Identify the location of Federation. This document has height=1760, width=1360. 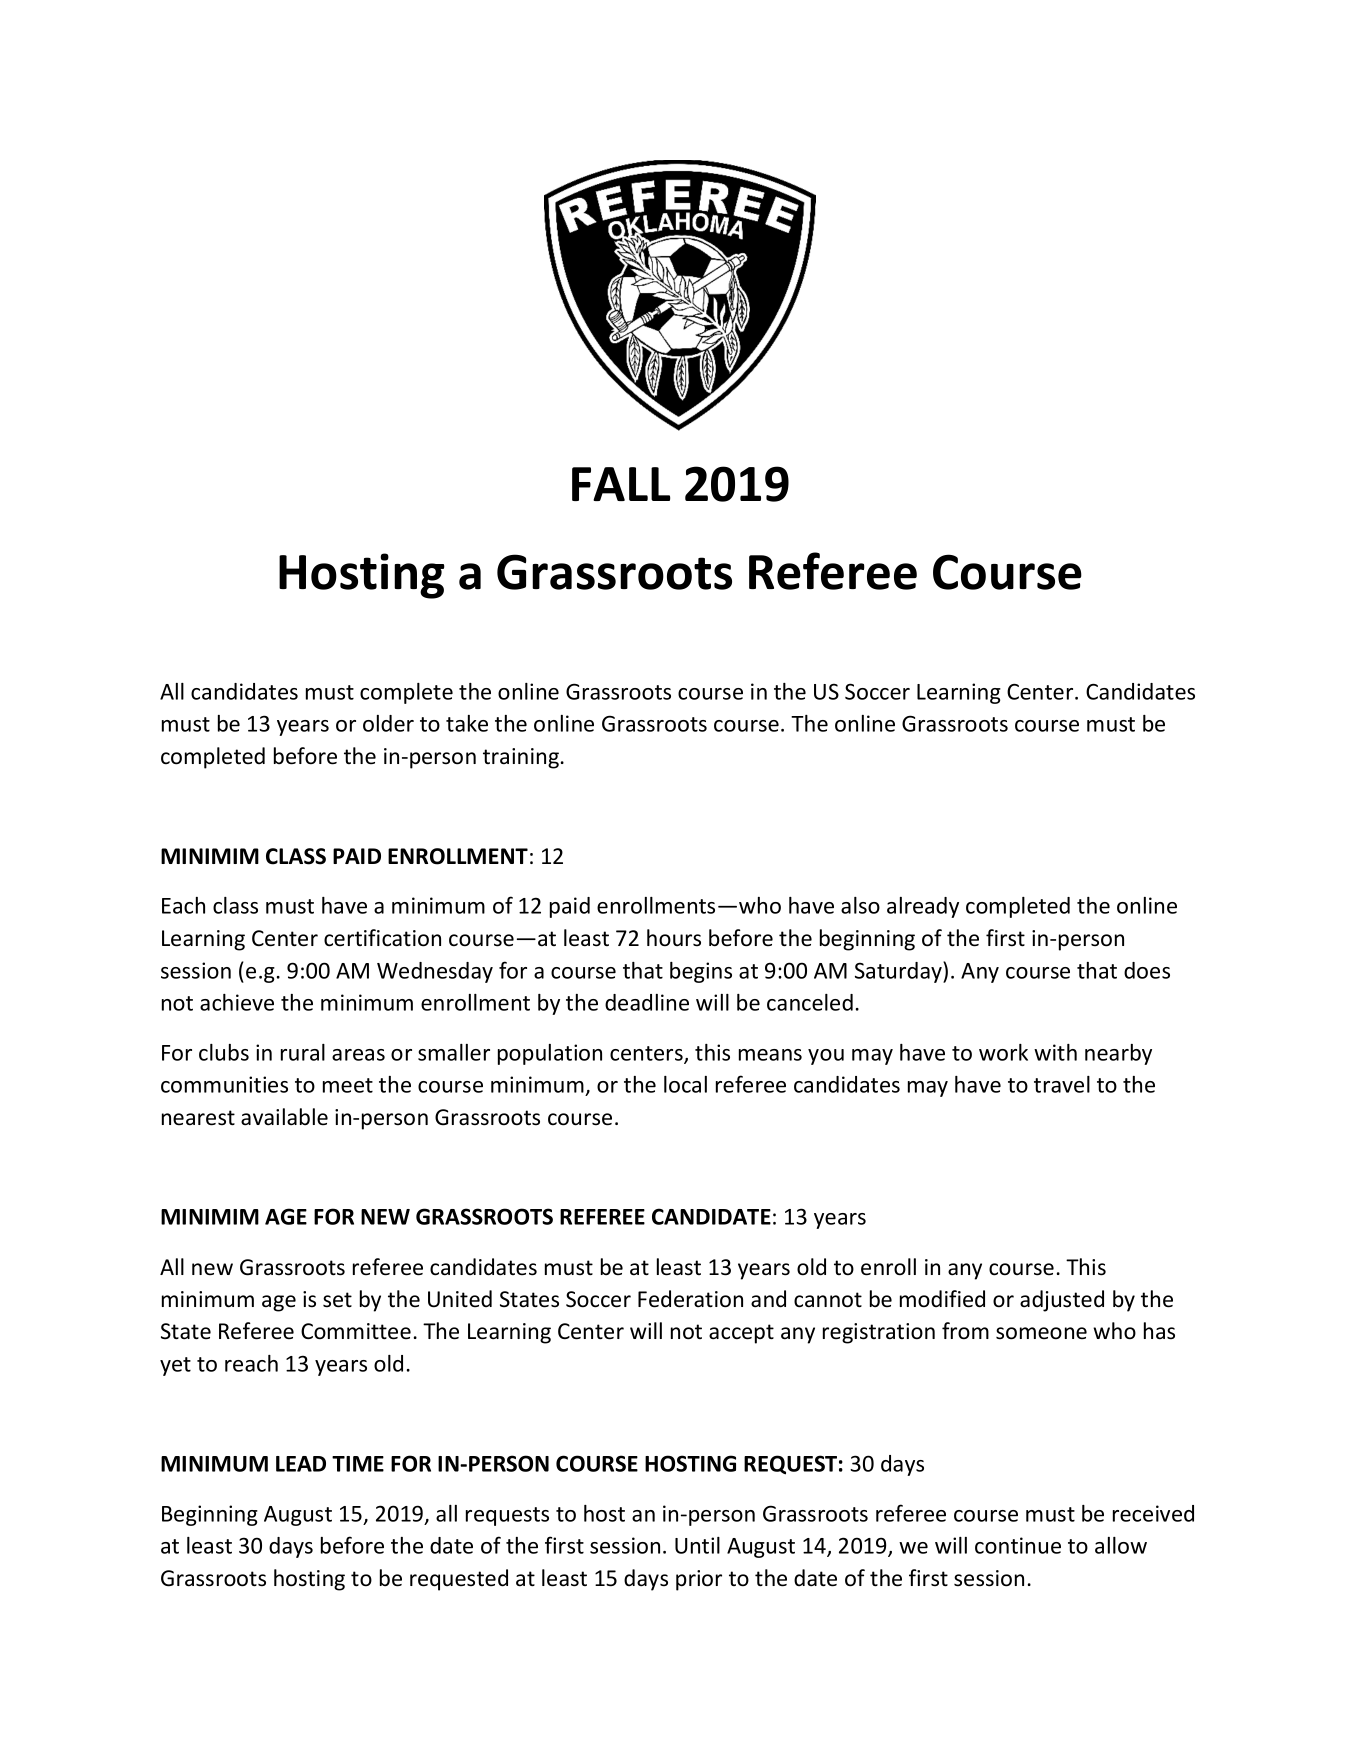
(690, 1299).
